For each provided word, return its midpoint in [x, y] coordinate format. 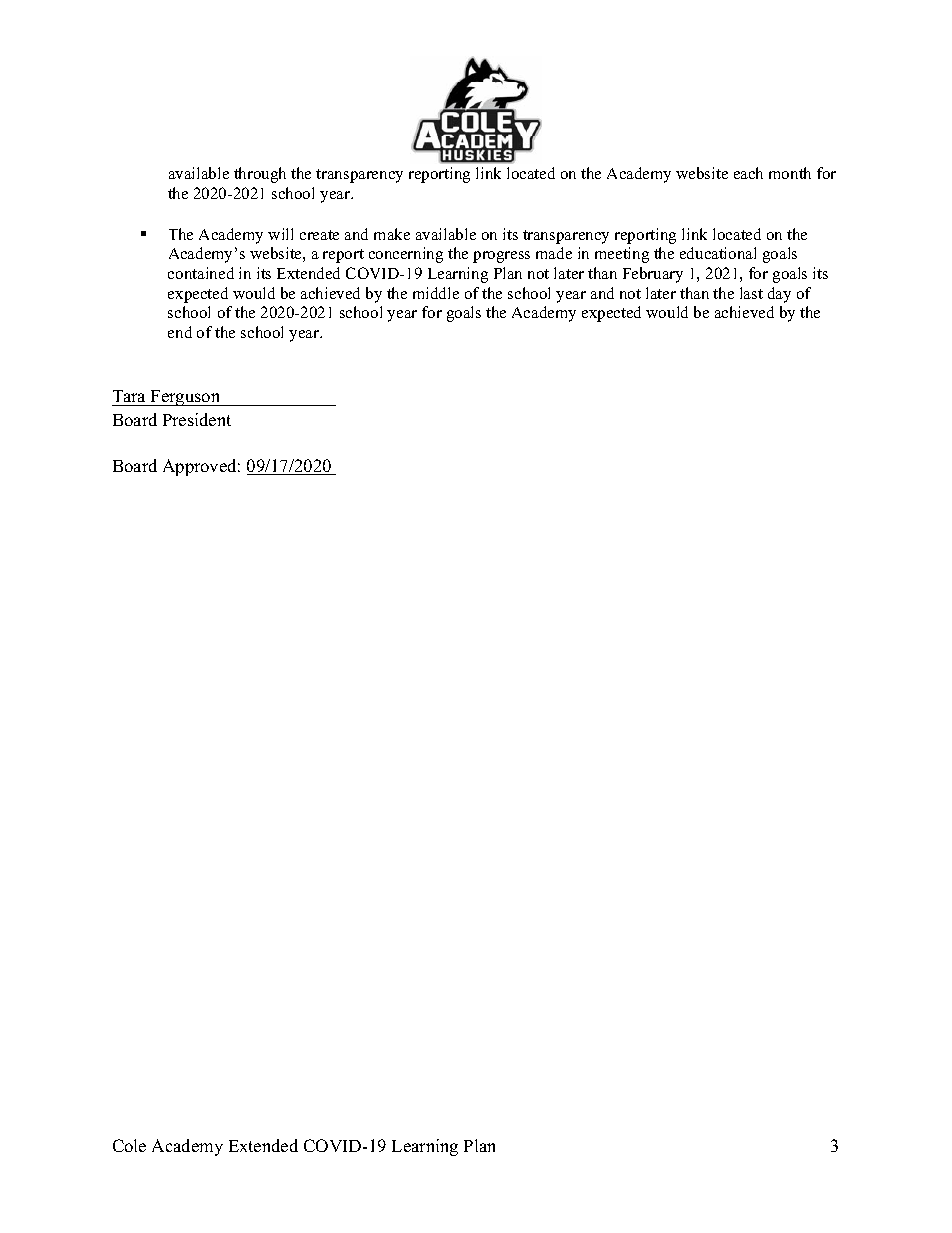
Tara [129, 396]
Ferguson [186, 398]
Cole [129, 1145]
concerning [406, 255]
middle [436, 293]
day [779, 295]
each [748, 173]
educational [718, 253]
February [653, 275]
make [392, 234]
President [197, 419]
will [280, 234]
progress [501, 257]
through [260, 175]
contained [201, 273]
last [751, 293]
